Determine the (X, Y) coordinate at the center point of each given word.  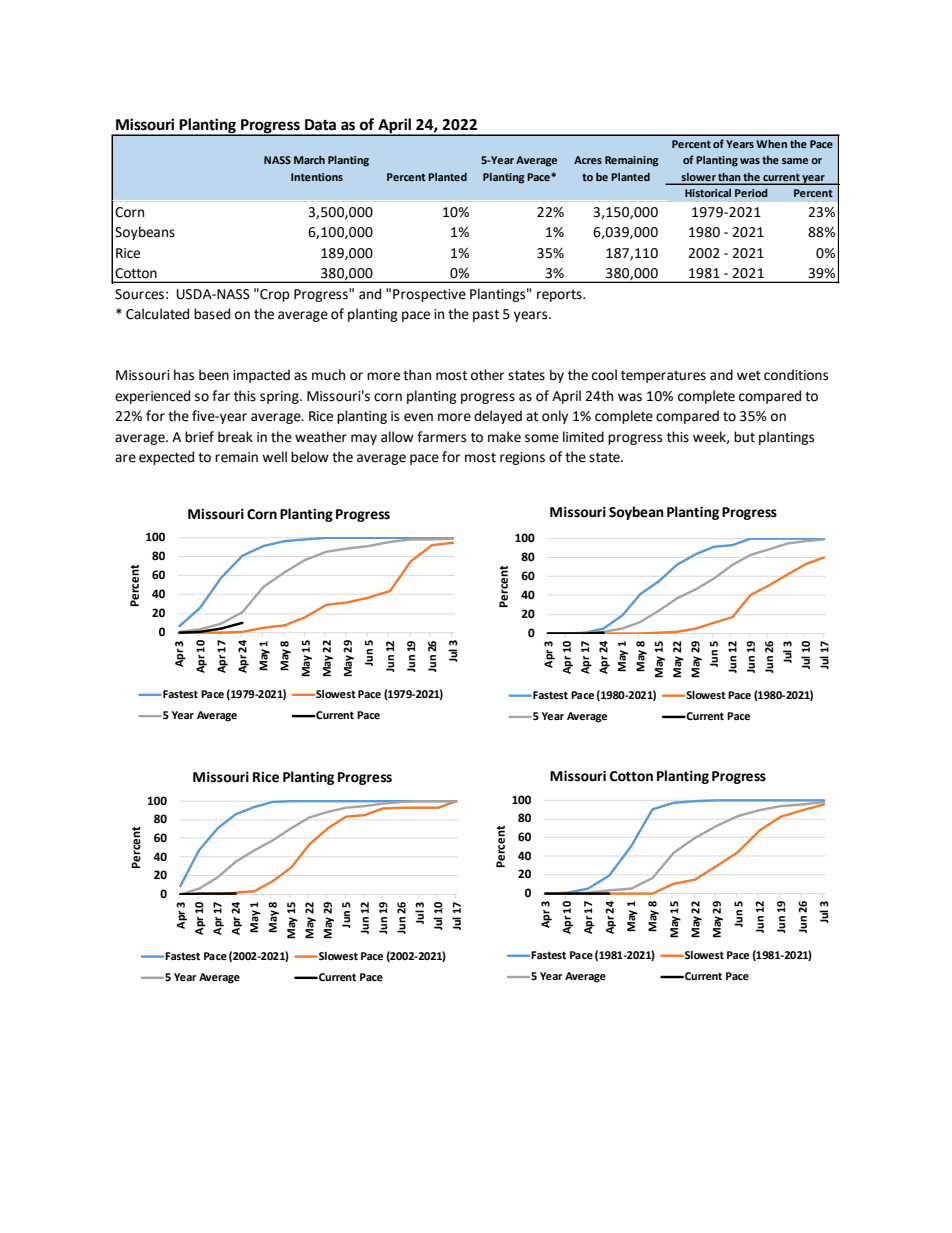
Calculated (157, 314)
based (212, 314)
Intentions (317, 177)
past (486, 316)
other (487, 375)
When (771, 143)
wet (749, 376)
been (214, 375)
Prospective (429, 295)
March (309, 160)
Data (320, 125)
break (235, 437)
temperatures (663, 377)
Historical (708, 193)
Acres (588, 160)
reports (560, 296)
